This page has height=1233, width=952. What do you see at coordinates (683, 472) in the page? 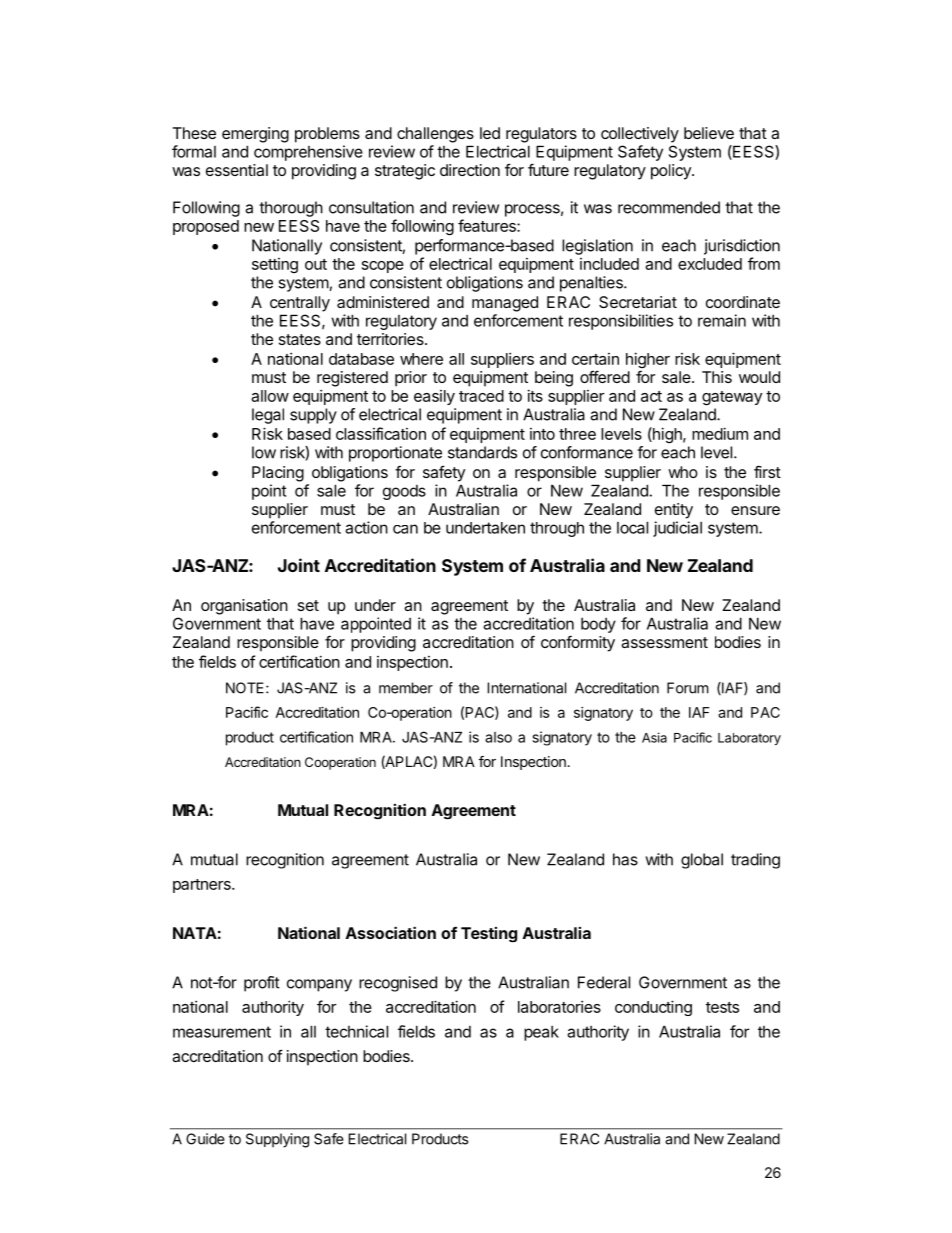
I see `who` at bounding box center [683, 472].
